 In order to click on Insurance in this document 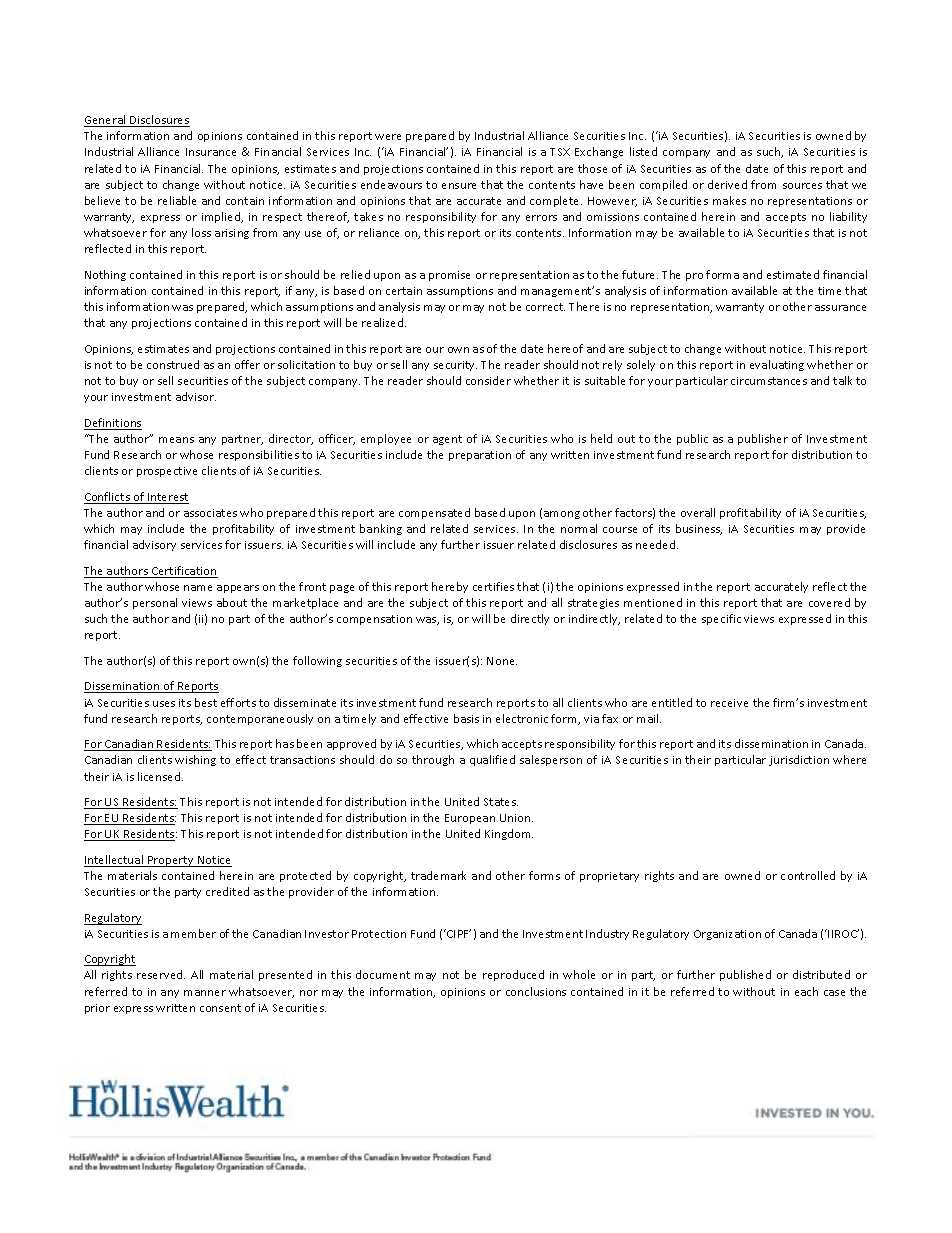, I will do `click(211, 152)`.
